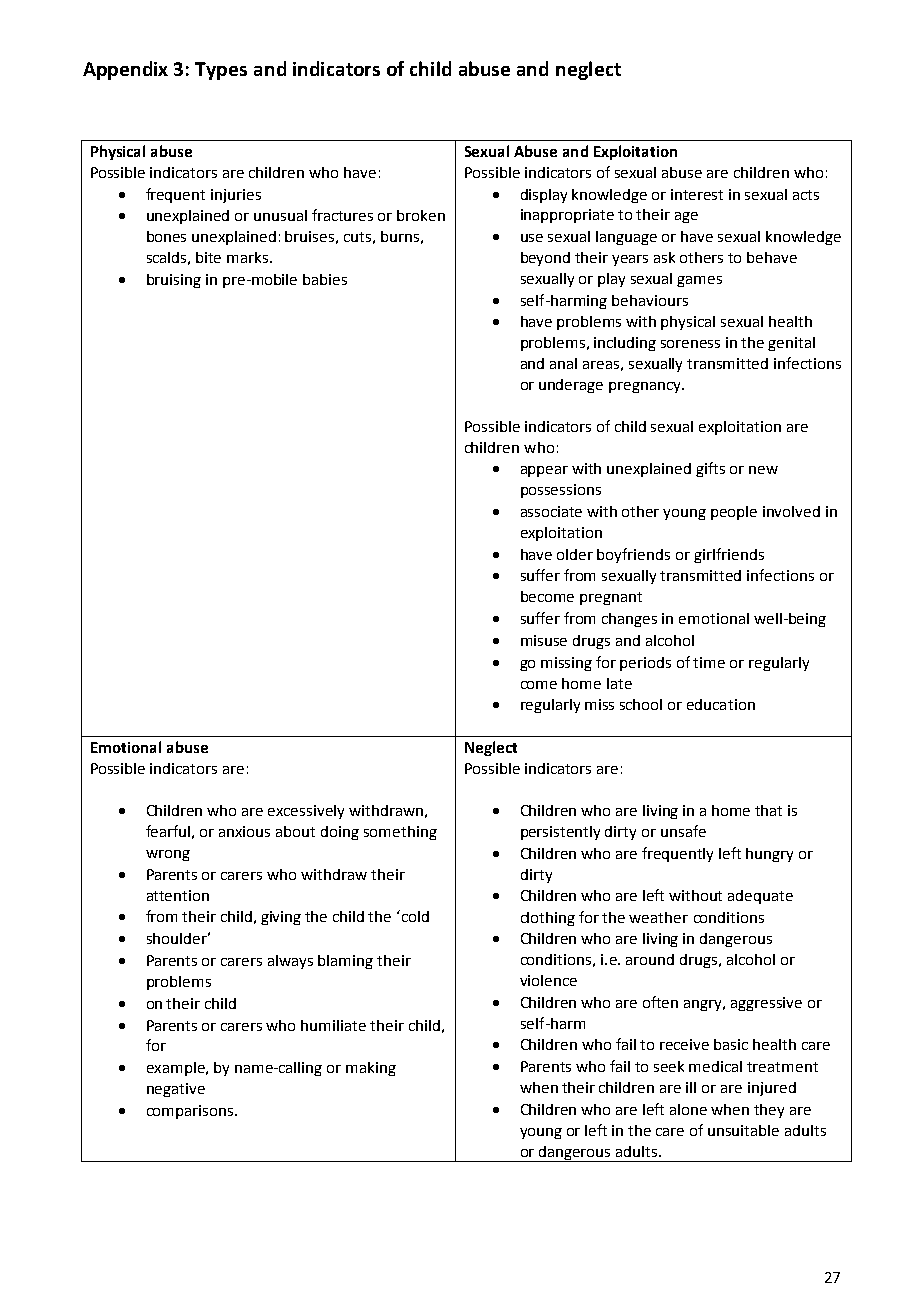 This screenshot has width=924, height=1308. Describe the element at coordinates (421, 215) in the screenshot. I see `broken` at that location.
